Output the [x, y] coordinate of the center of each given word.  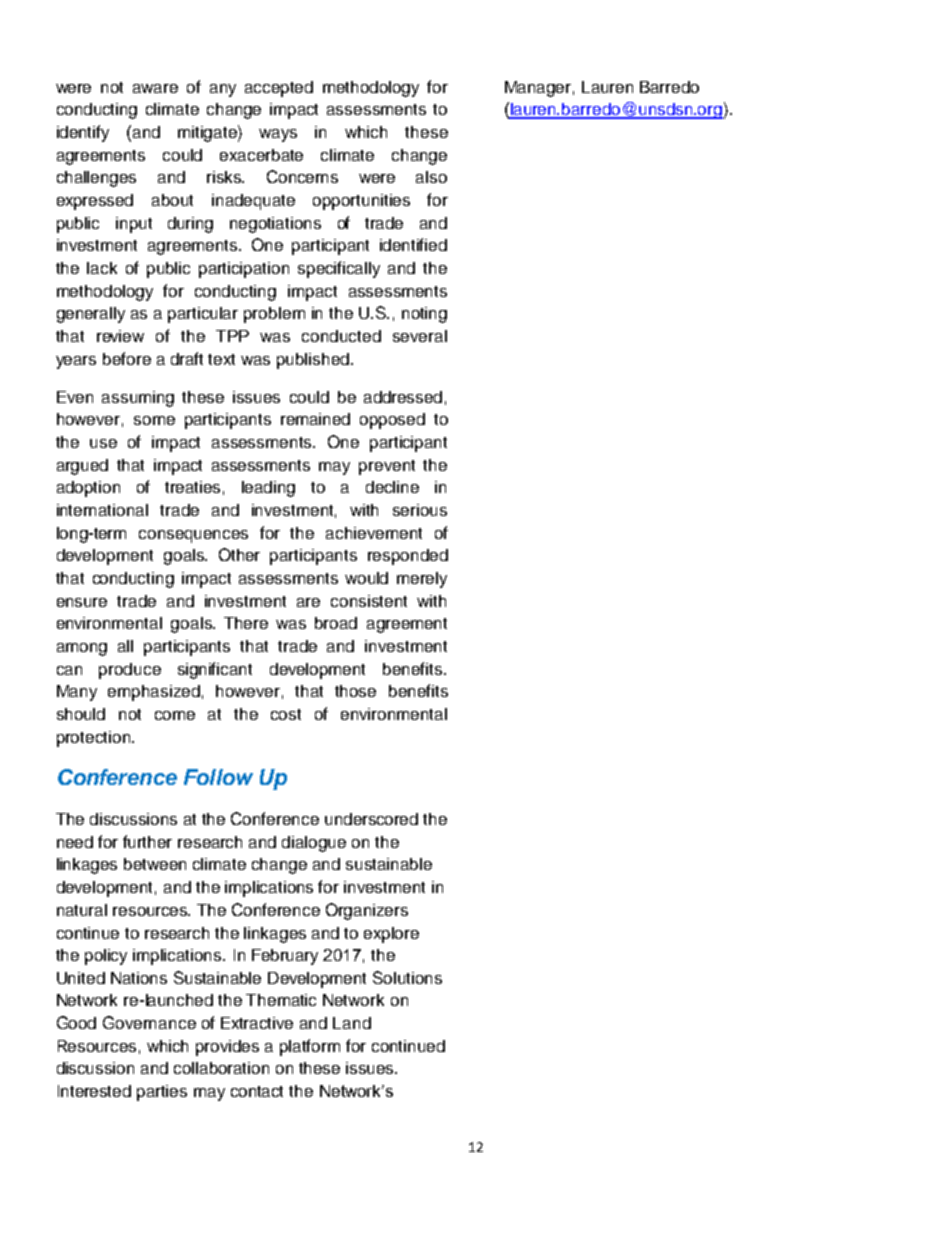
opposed [392, 421]
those [355, 691]
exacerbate [261, 155]
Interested [94, 1091]
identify [83, 133]
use [103, 443]
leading [268, 489]
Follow [218, 777]
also [431, 177]
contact [257, 1091]
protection [95, 739]
